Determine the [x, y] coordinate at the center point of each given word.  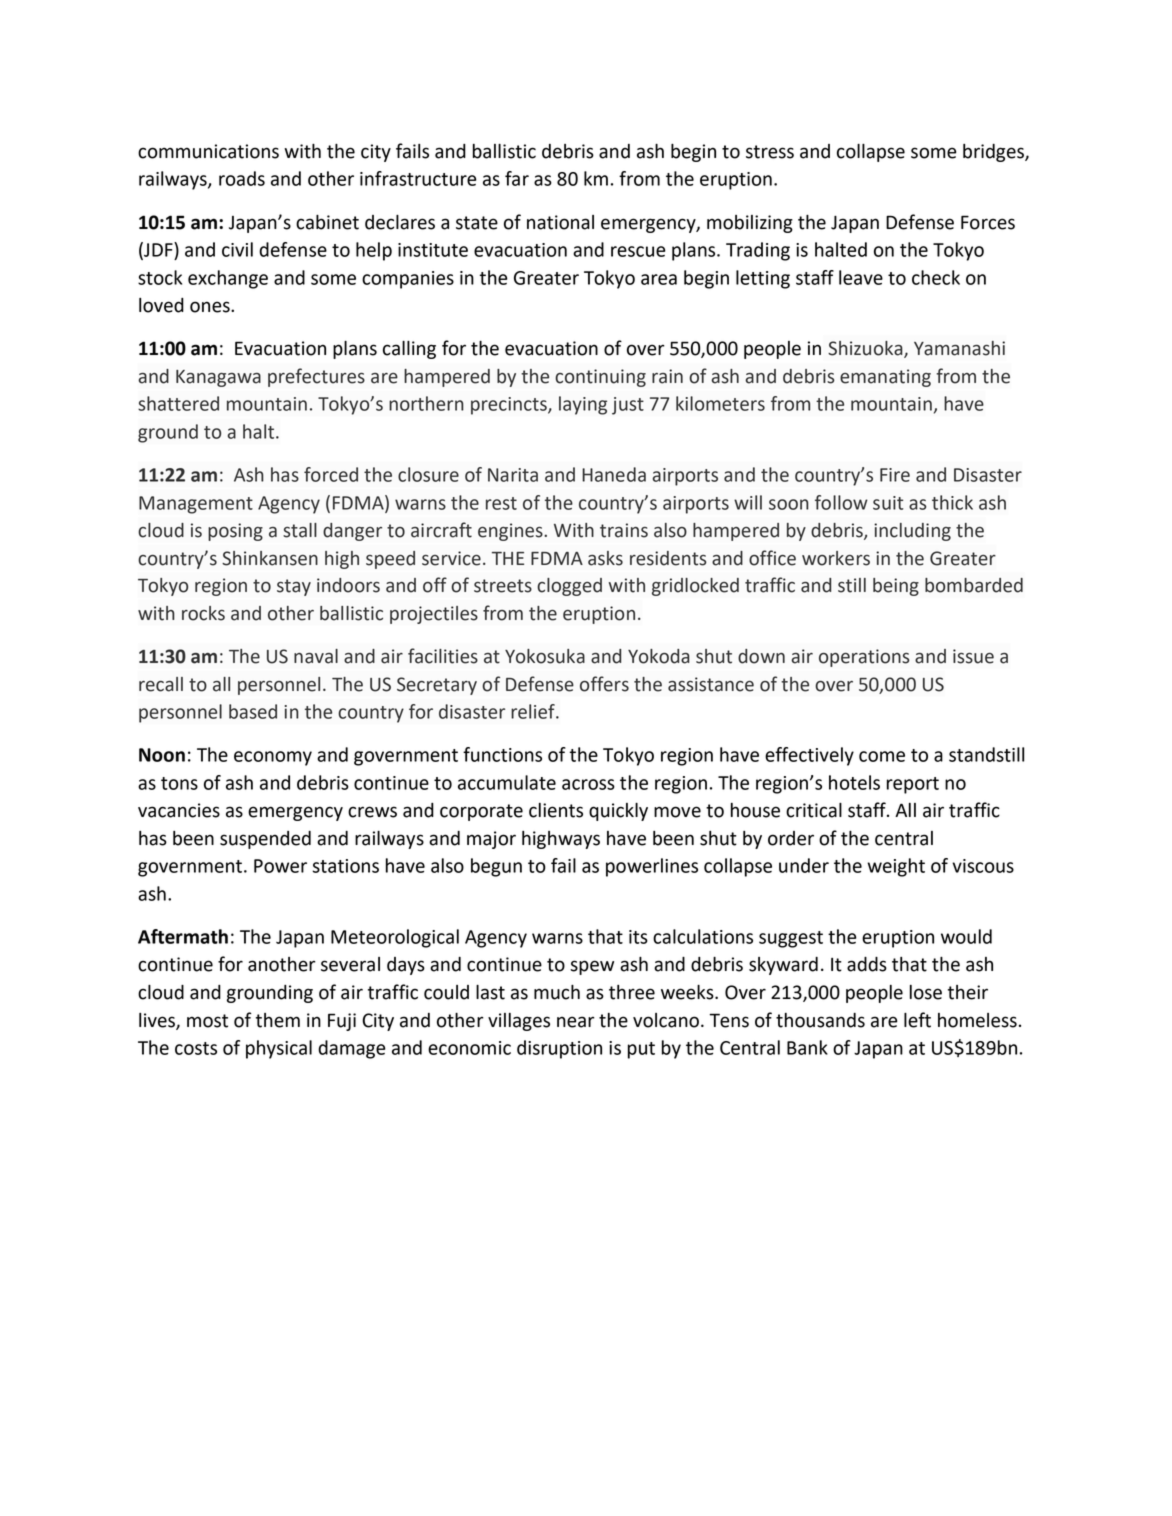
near [576, 1022]
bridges [994, 153]
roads [242, 178]
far [517, 178]
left [917, 1020]
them [278, 1020]
